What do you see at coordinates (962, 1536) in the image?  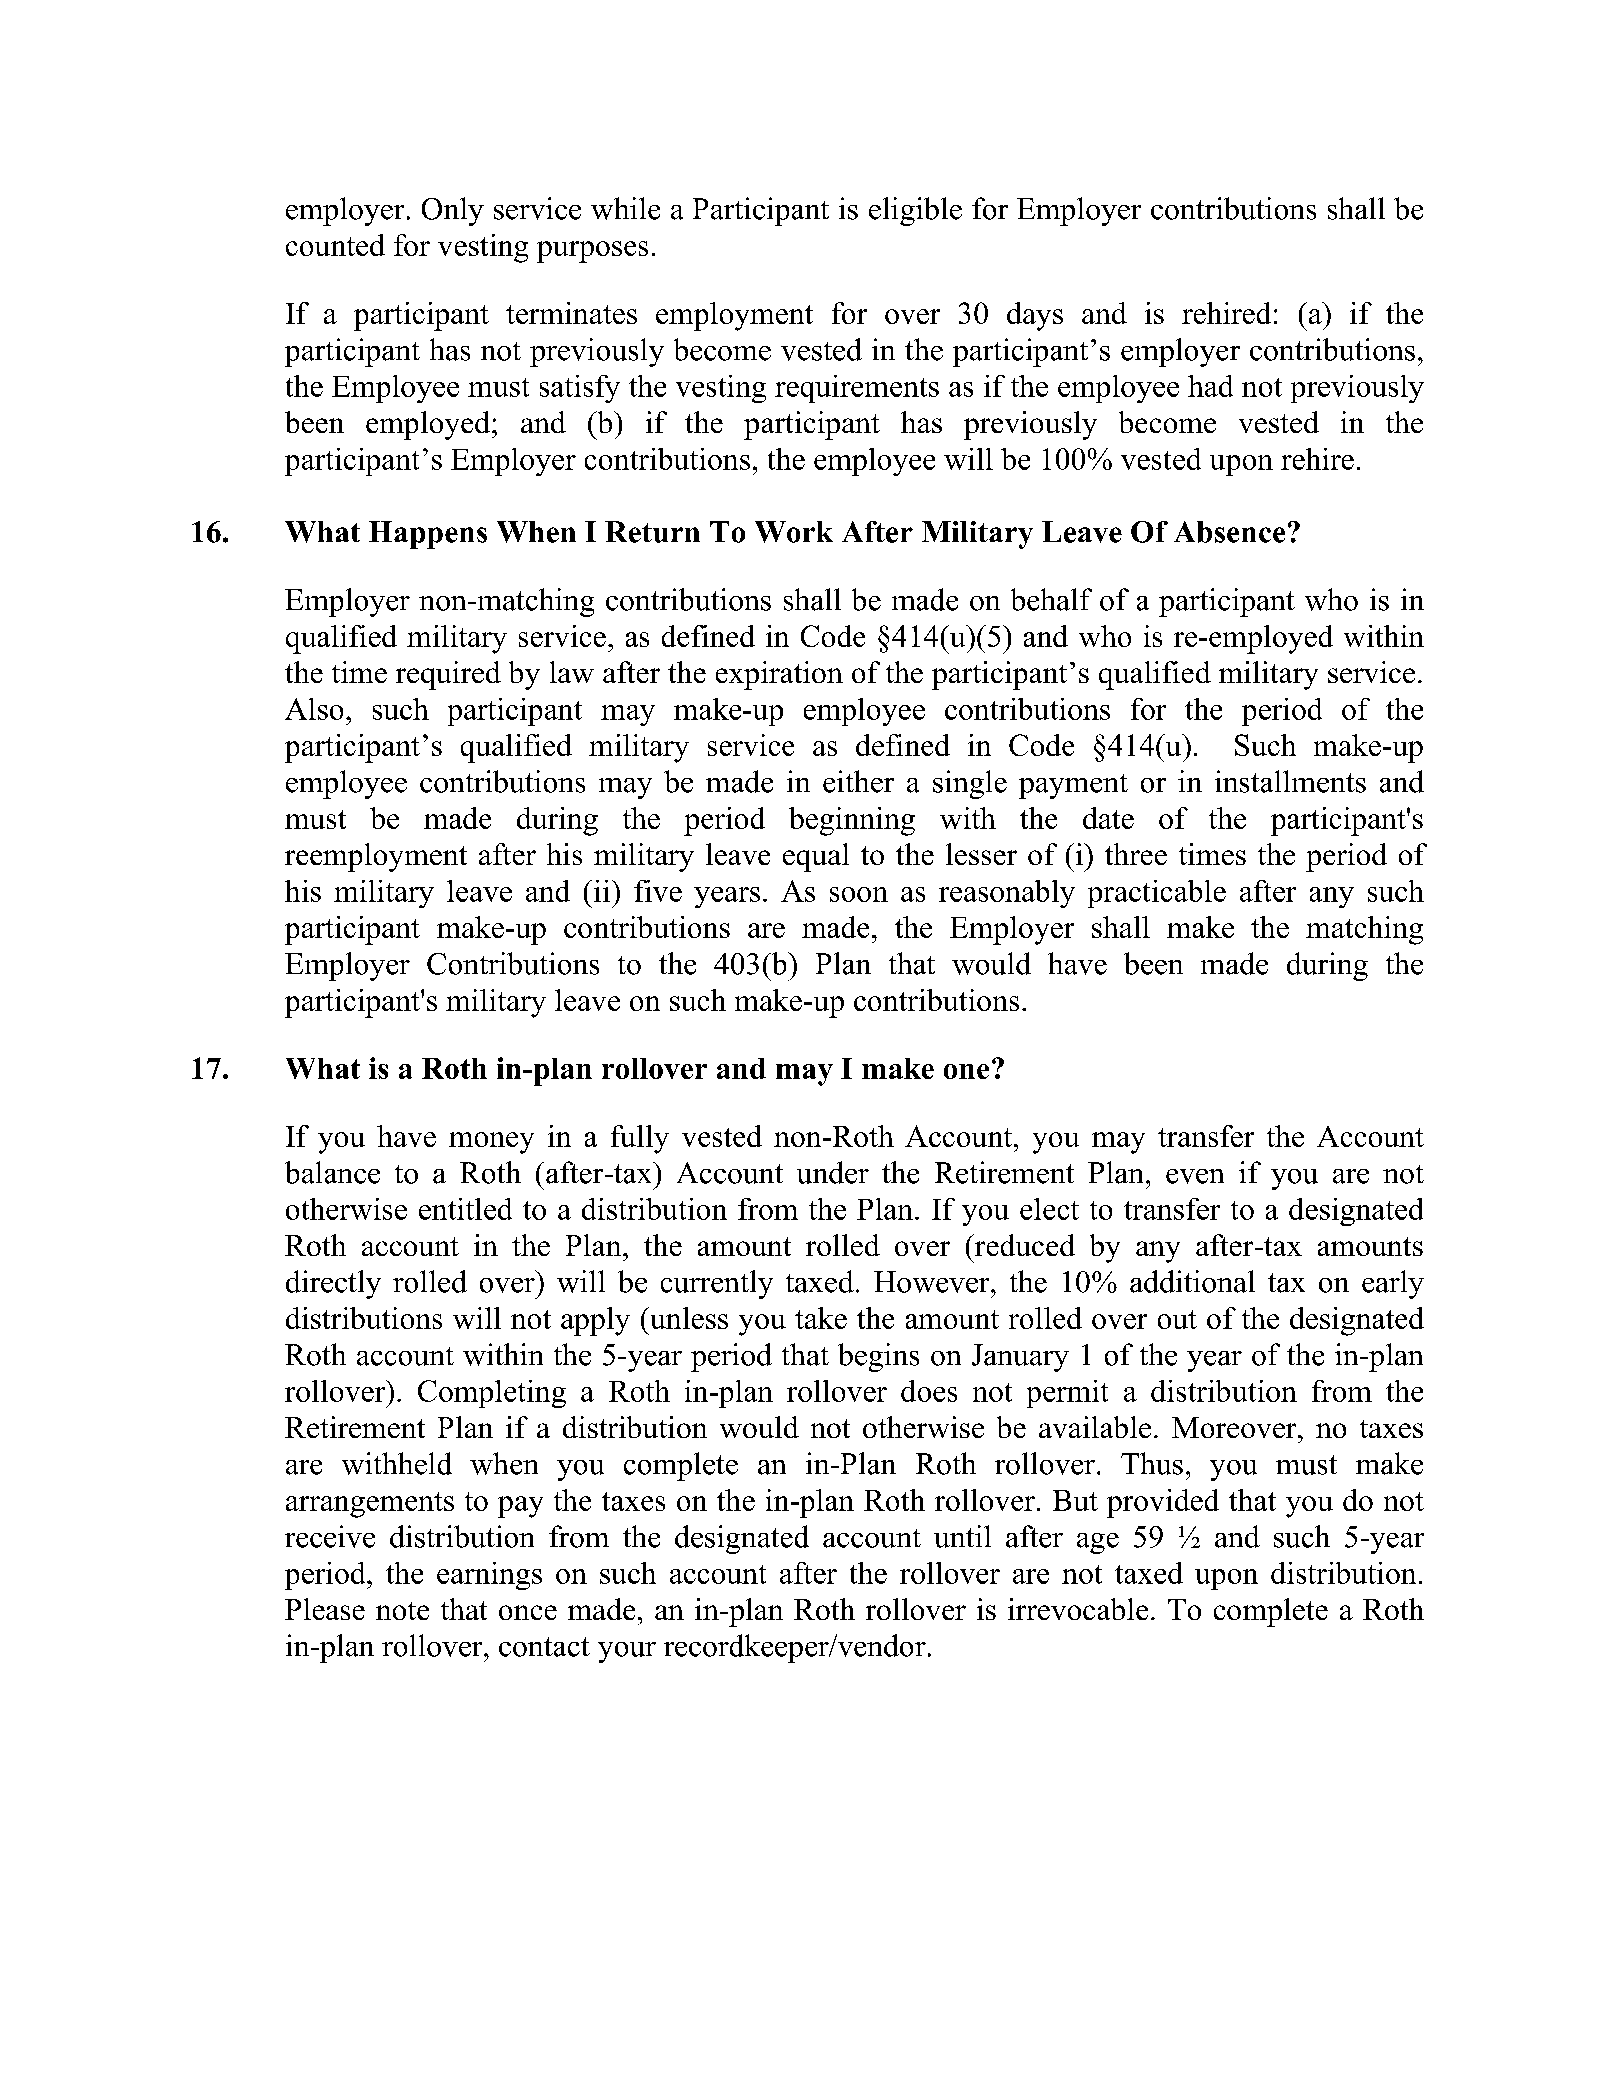 I see `until` at bounding box center [962, 1536].
